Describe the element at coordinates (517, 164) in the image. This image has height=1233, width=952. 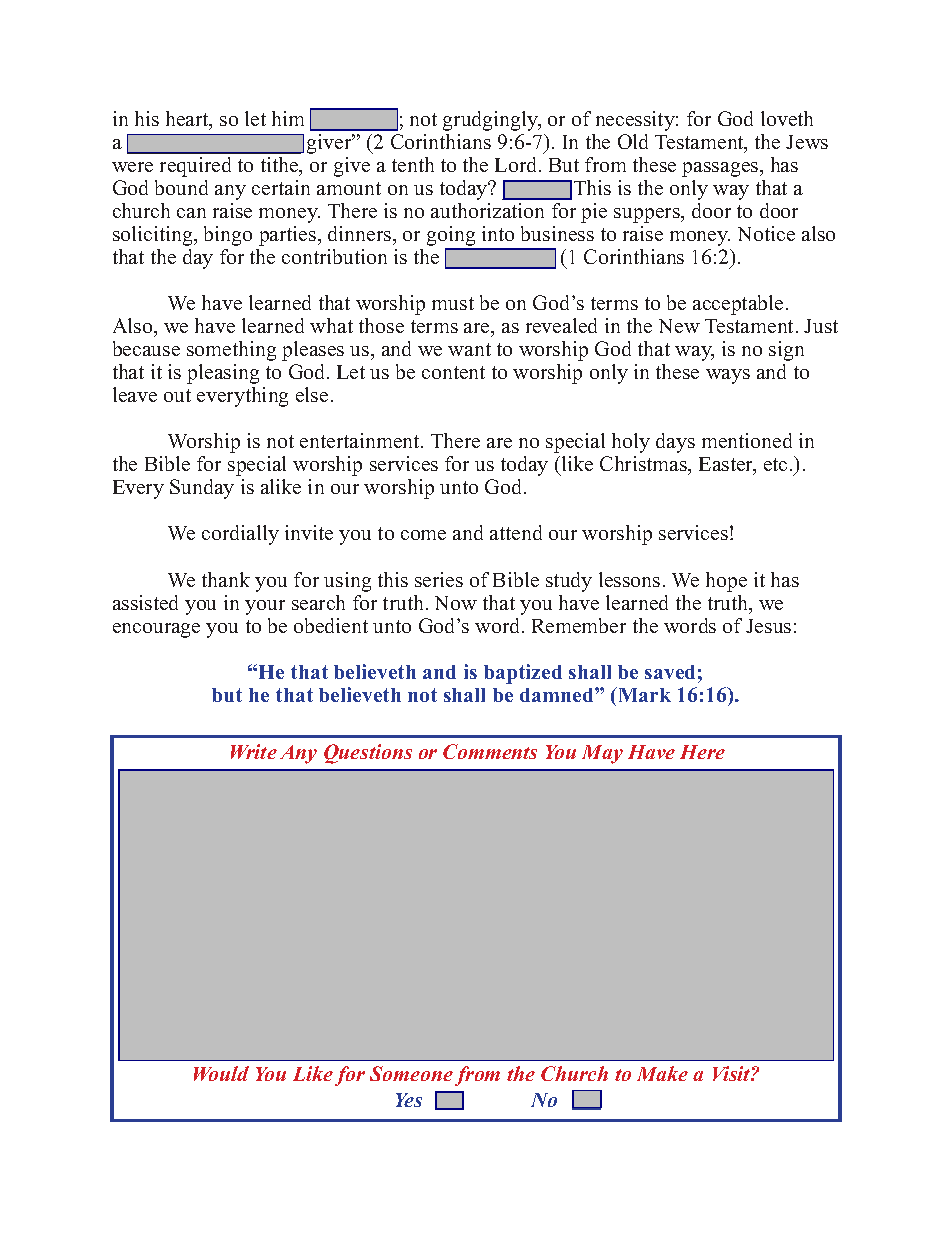
I see `Lord` at that location.
